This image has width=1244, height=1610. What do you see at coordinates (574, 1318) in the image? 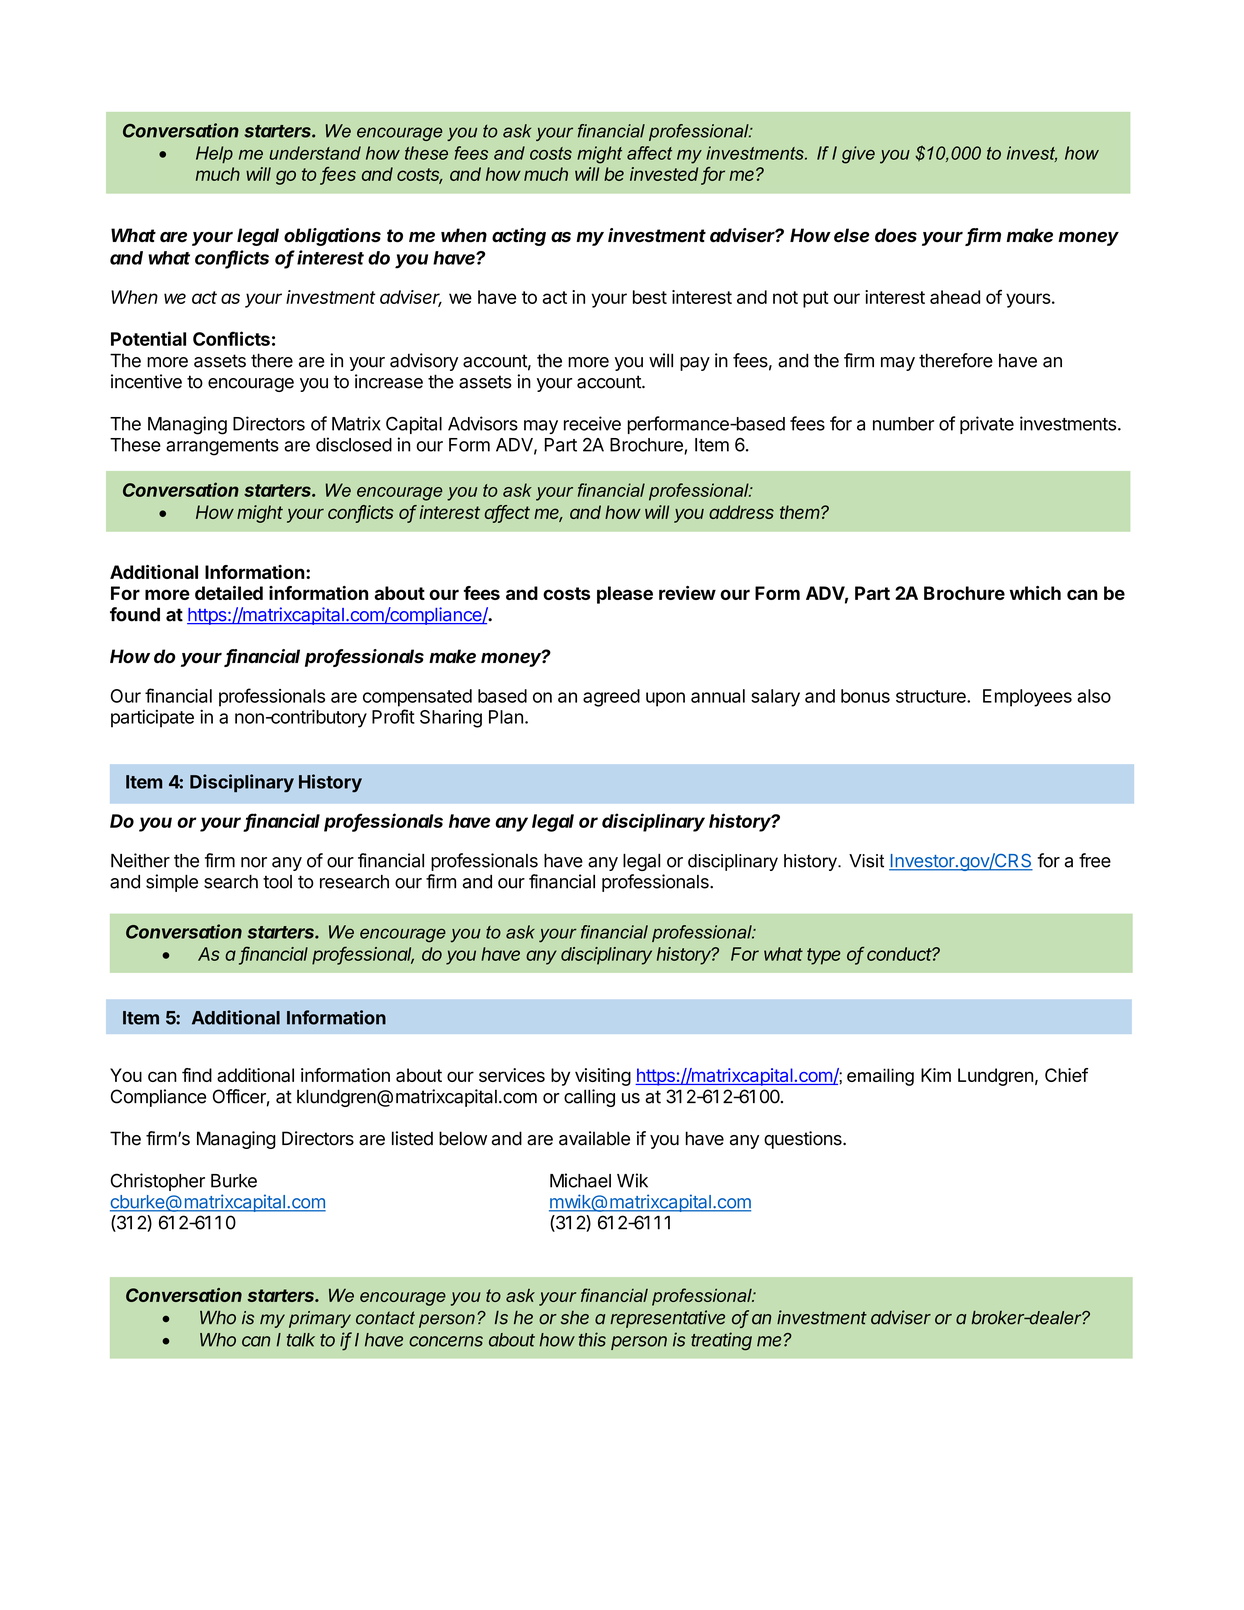
I see `she` at bounding box center [574, 1318].
